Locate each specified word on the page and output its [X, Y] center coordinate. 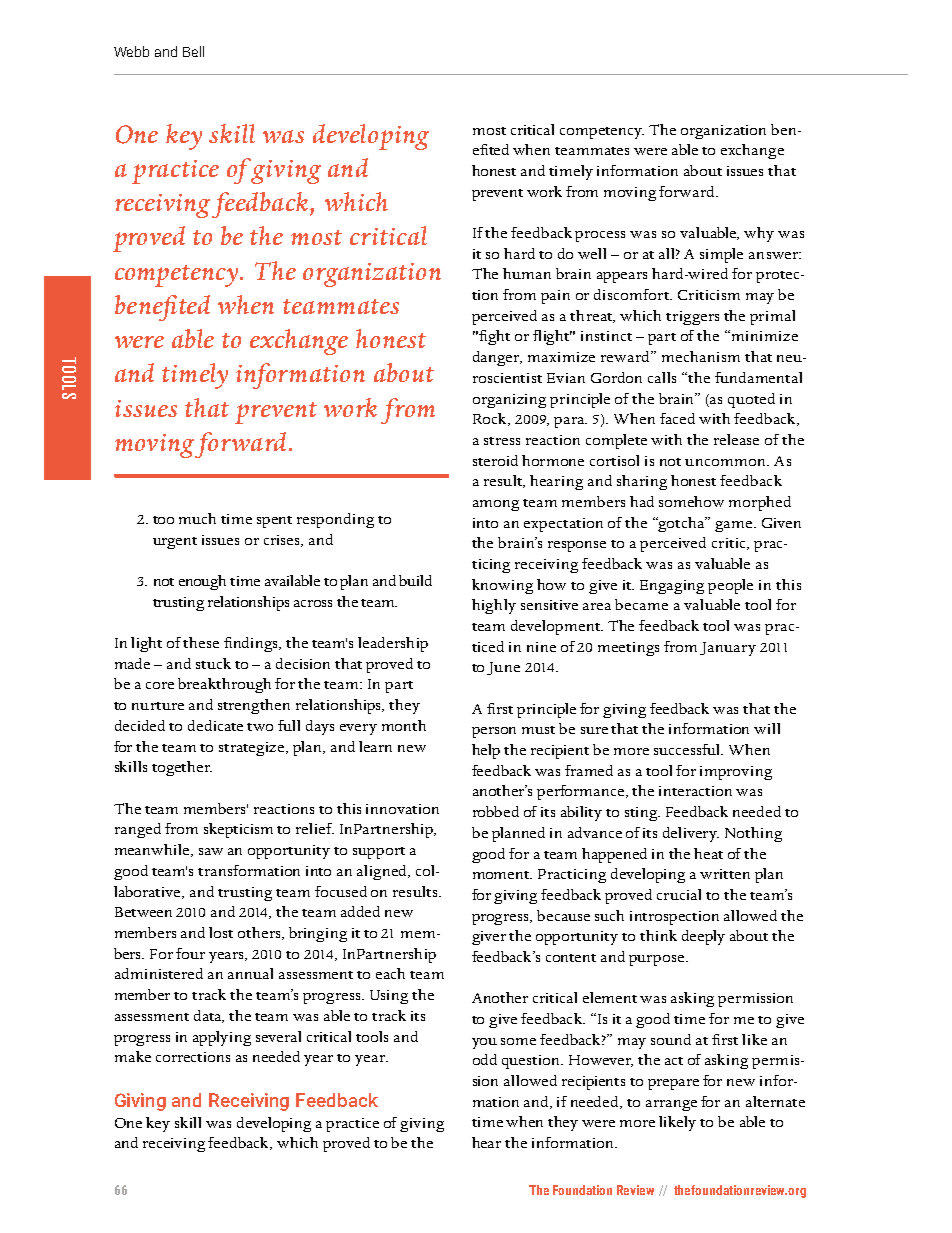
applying [222, 1038]
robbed [496, 811]
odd [485, 1059]
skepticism [238, 830]
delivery [691, 834]
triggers [692, 318]
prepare [673, 1084]
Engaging [672, 587]
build [415, 580]
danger [497, 358]
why [759, 234]
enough [202, 582]
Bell [193, 51]
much [197, 518]
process [600, 236]
